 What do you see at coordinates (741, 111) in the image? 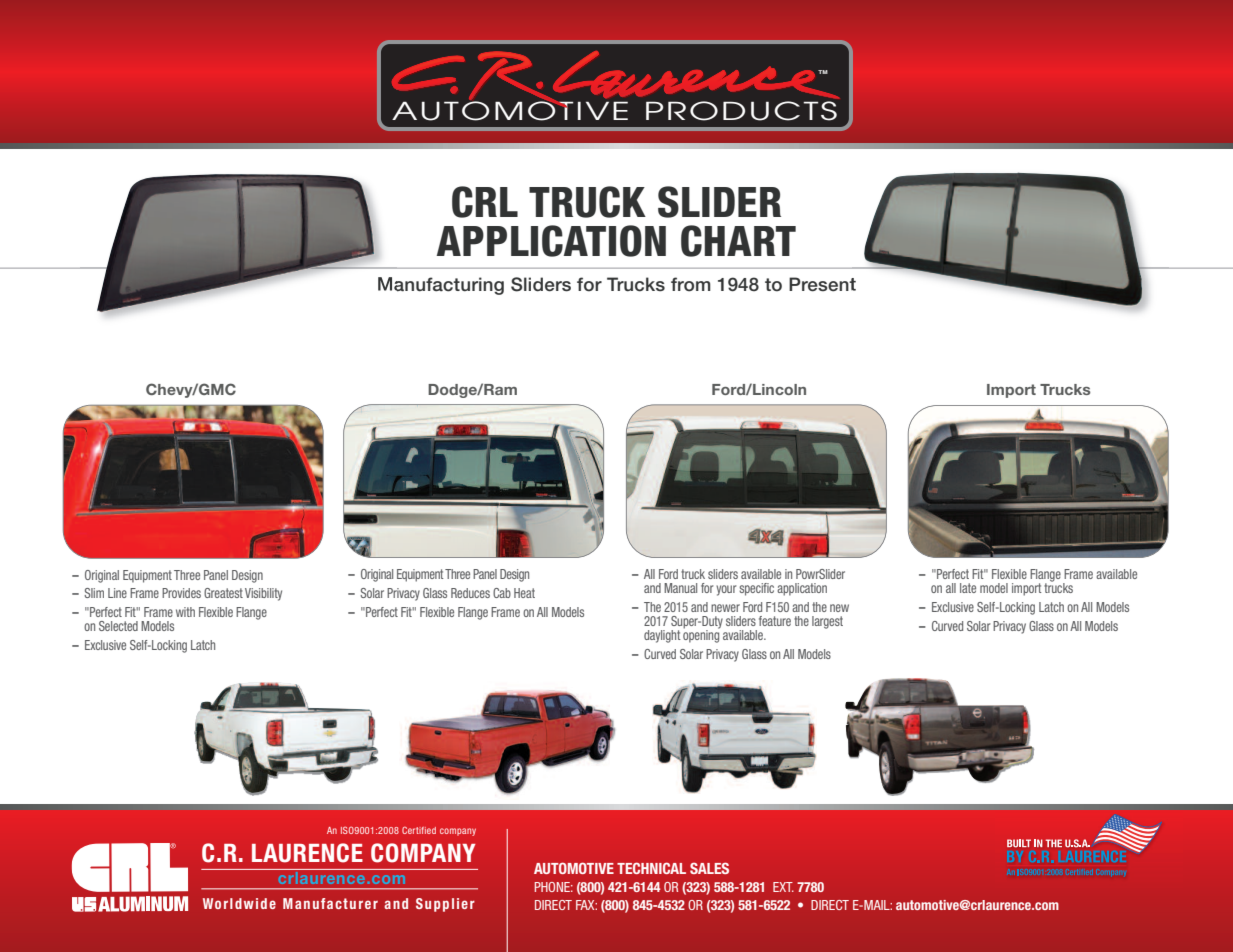
I see `PRODUCTS` at bounding box center [741, 111].
